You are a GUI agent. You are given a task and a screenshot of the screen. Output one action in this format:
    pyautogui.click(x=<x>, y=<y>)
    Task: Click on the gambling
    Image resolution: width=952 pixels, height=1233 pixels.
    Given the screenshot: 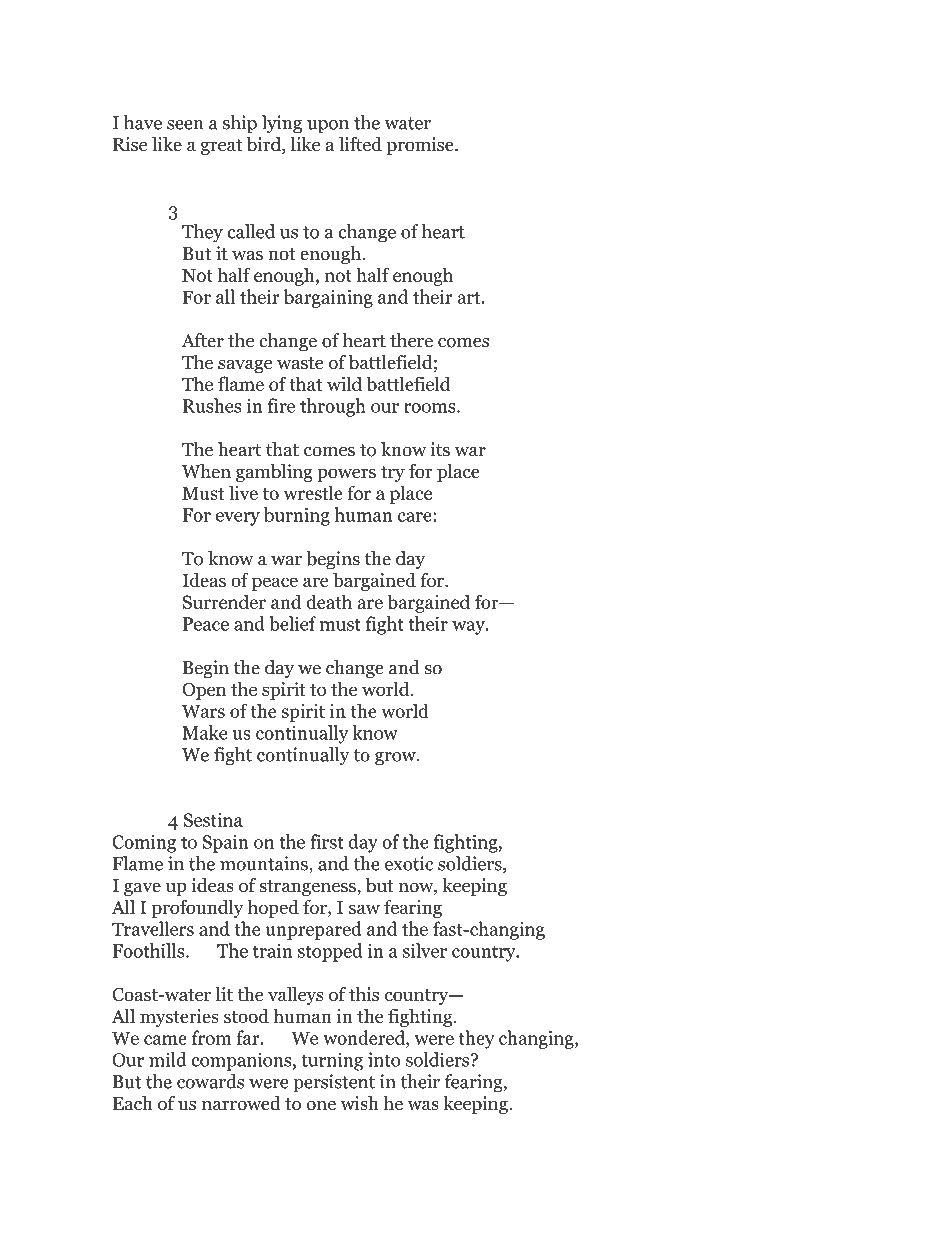 What is the action you would take?
    pyautogui.click(x=274, y=473)
